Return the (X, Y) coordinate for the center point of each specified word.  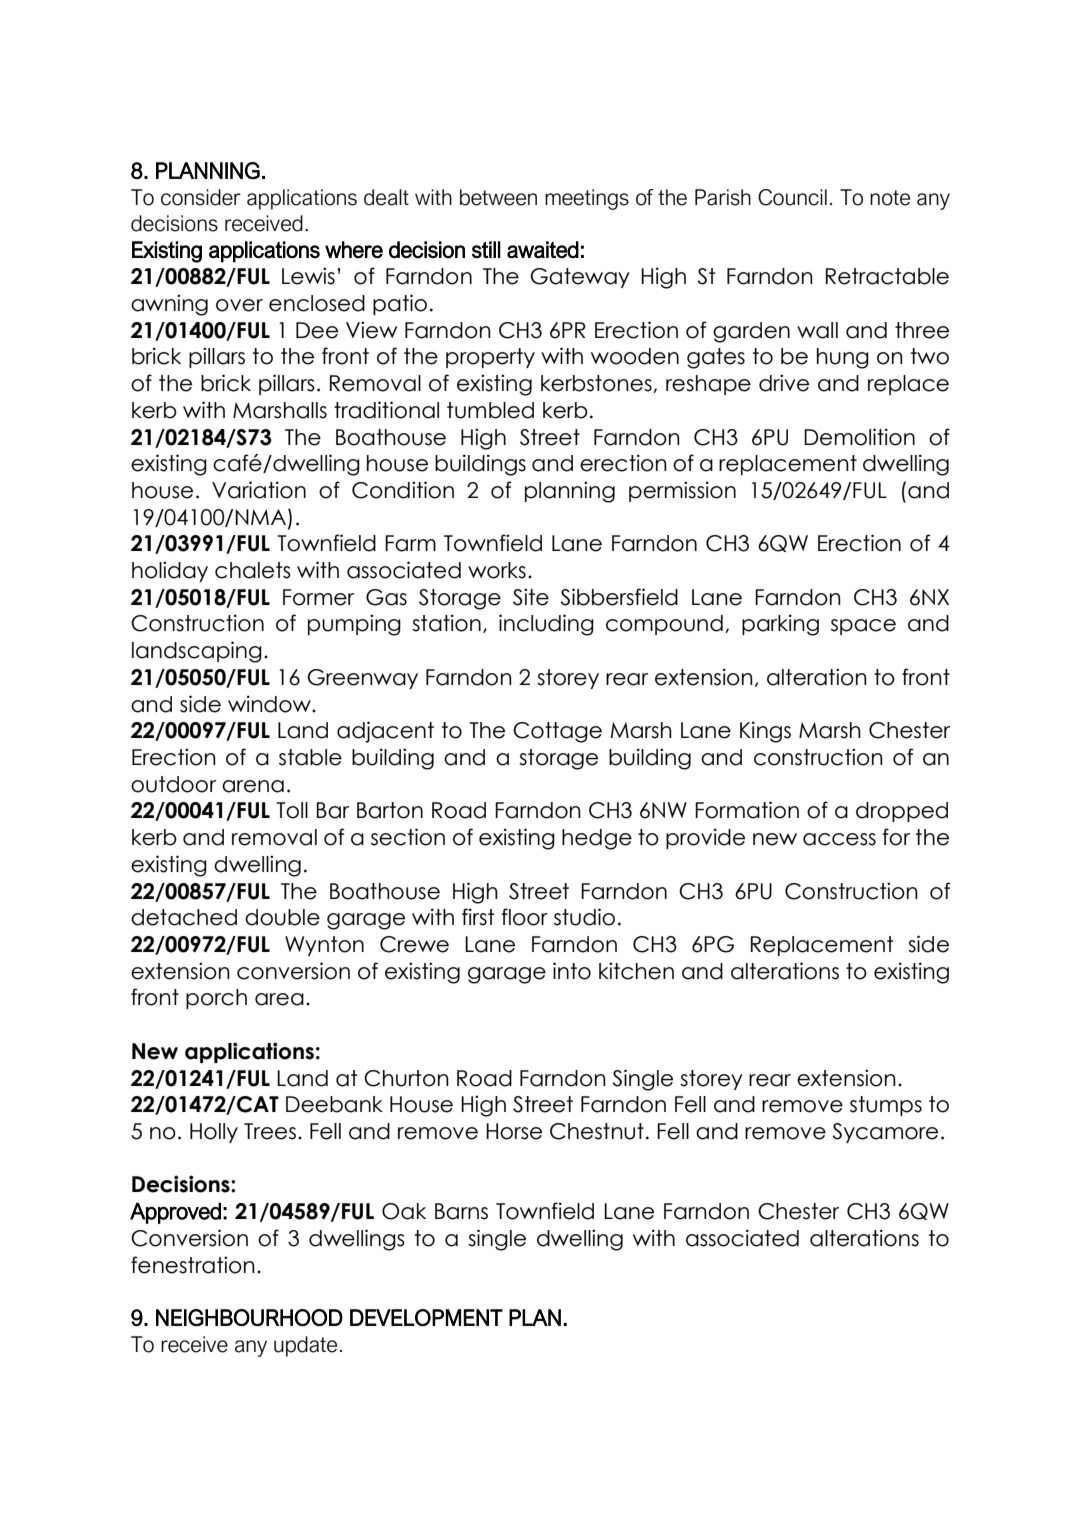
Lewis (308, 276)
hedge (597, 839)
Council (792, 197)
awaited (543, 250)
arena (253, 786)
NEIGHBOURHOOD (249, 1317)
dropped (902, 812)
